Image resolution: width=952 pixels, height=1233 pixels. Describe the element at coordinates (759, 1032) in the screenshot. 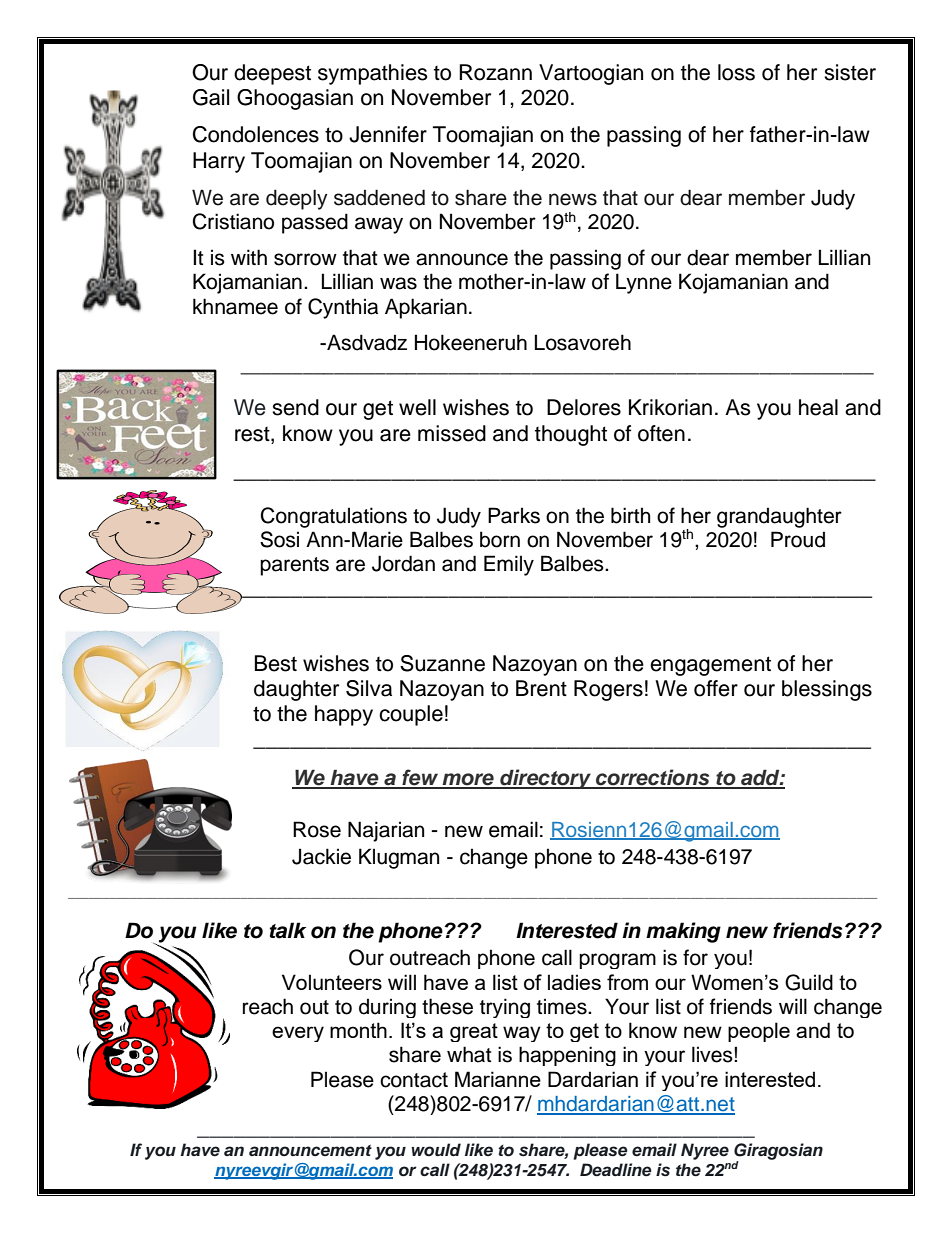

I see `people` at that location.
